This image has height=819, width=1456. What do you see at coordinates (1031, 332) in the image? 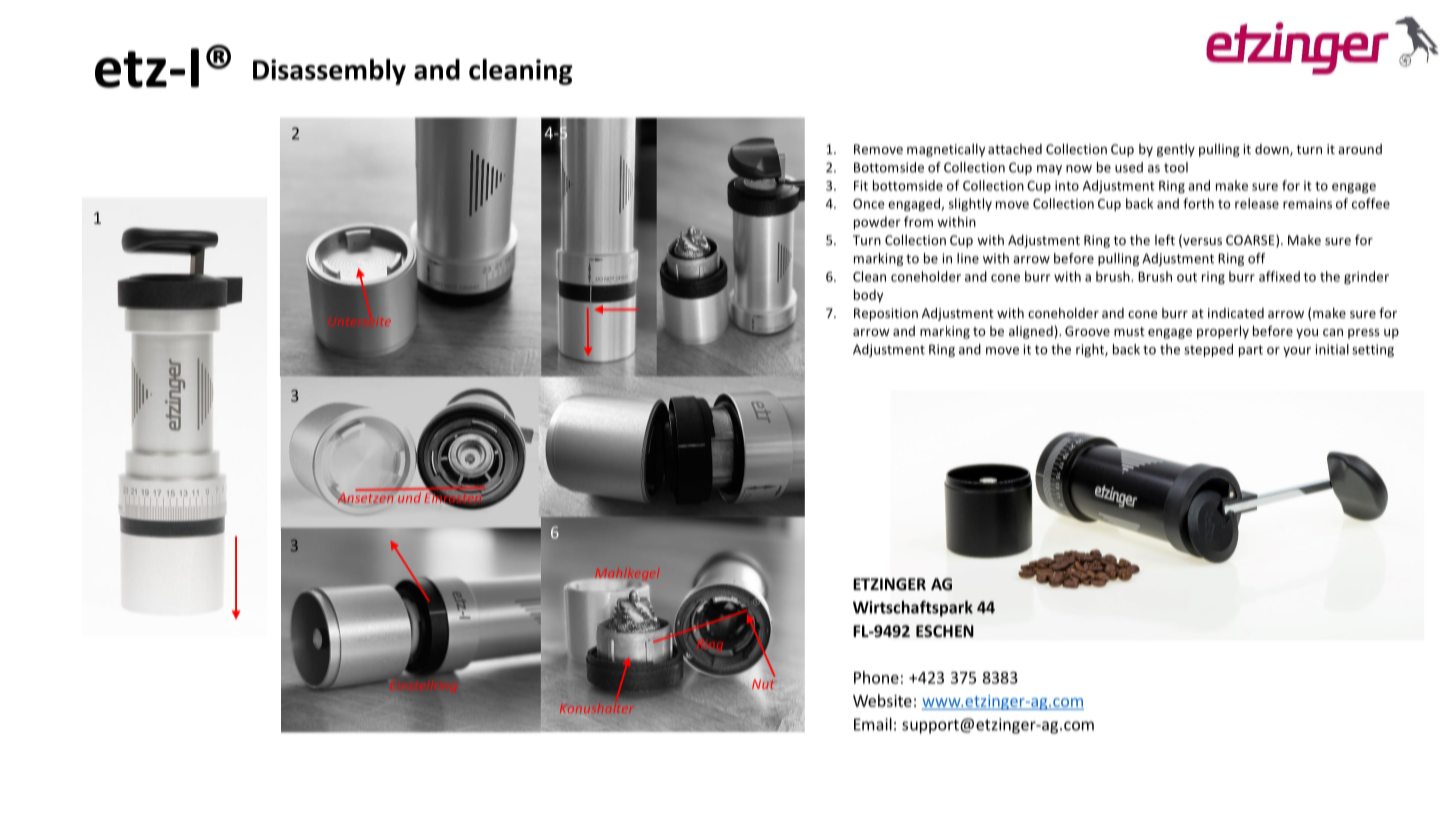
I see `aligned` at bounding box center [1031, 332].
